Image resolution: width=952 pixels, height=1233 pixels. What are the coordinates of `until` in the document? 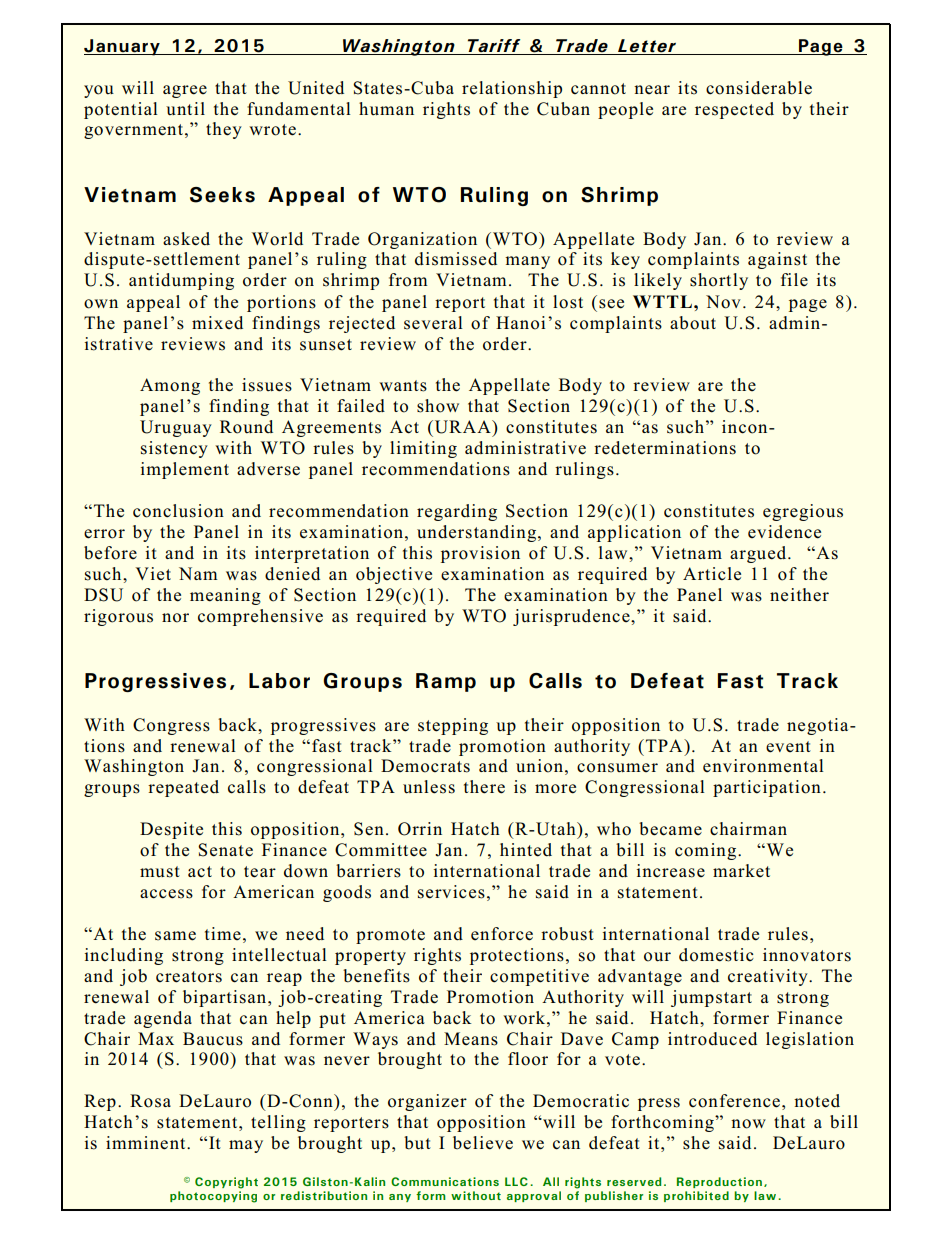 It's located at (185, 108).
